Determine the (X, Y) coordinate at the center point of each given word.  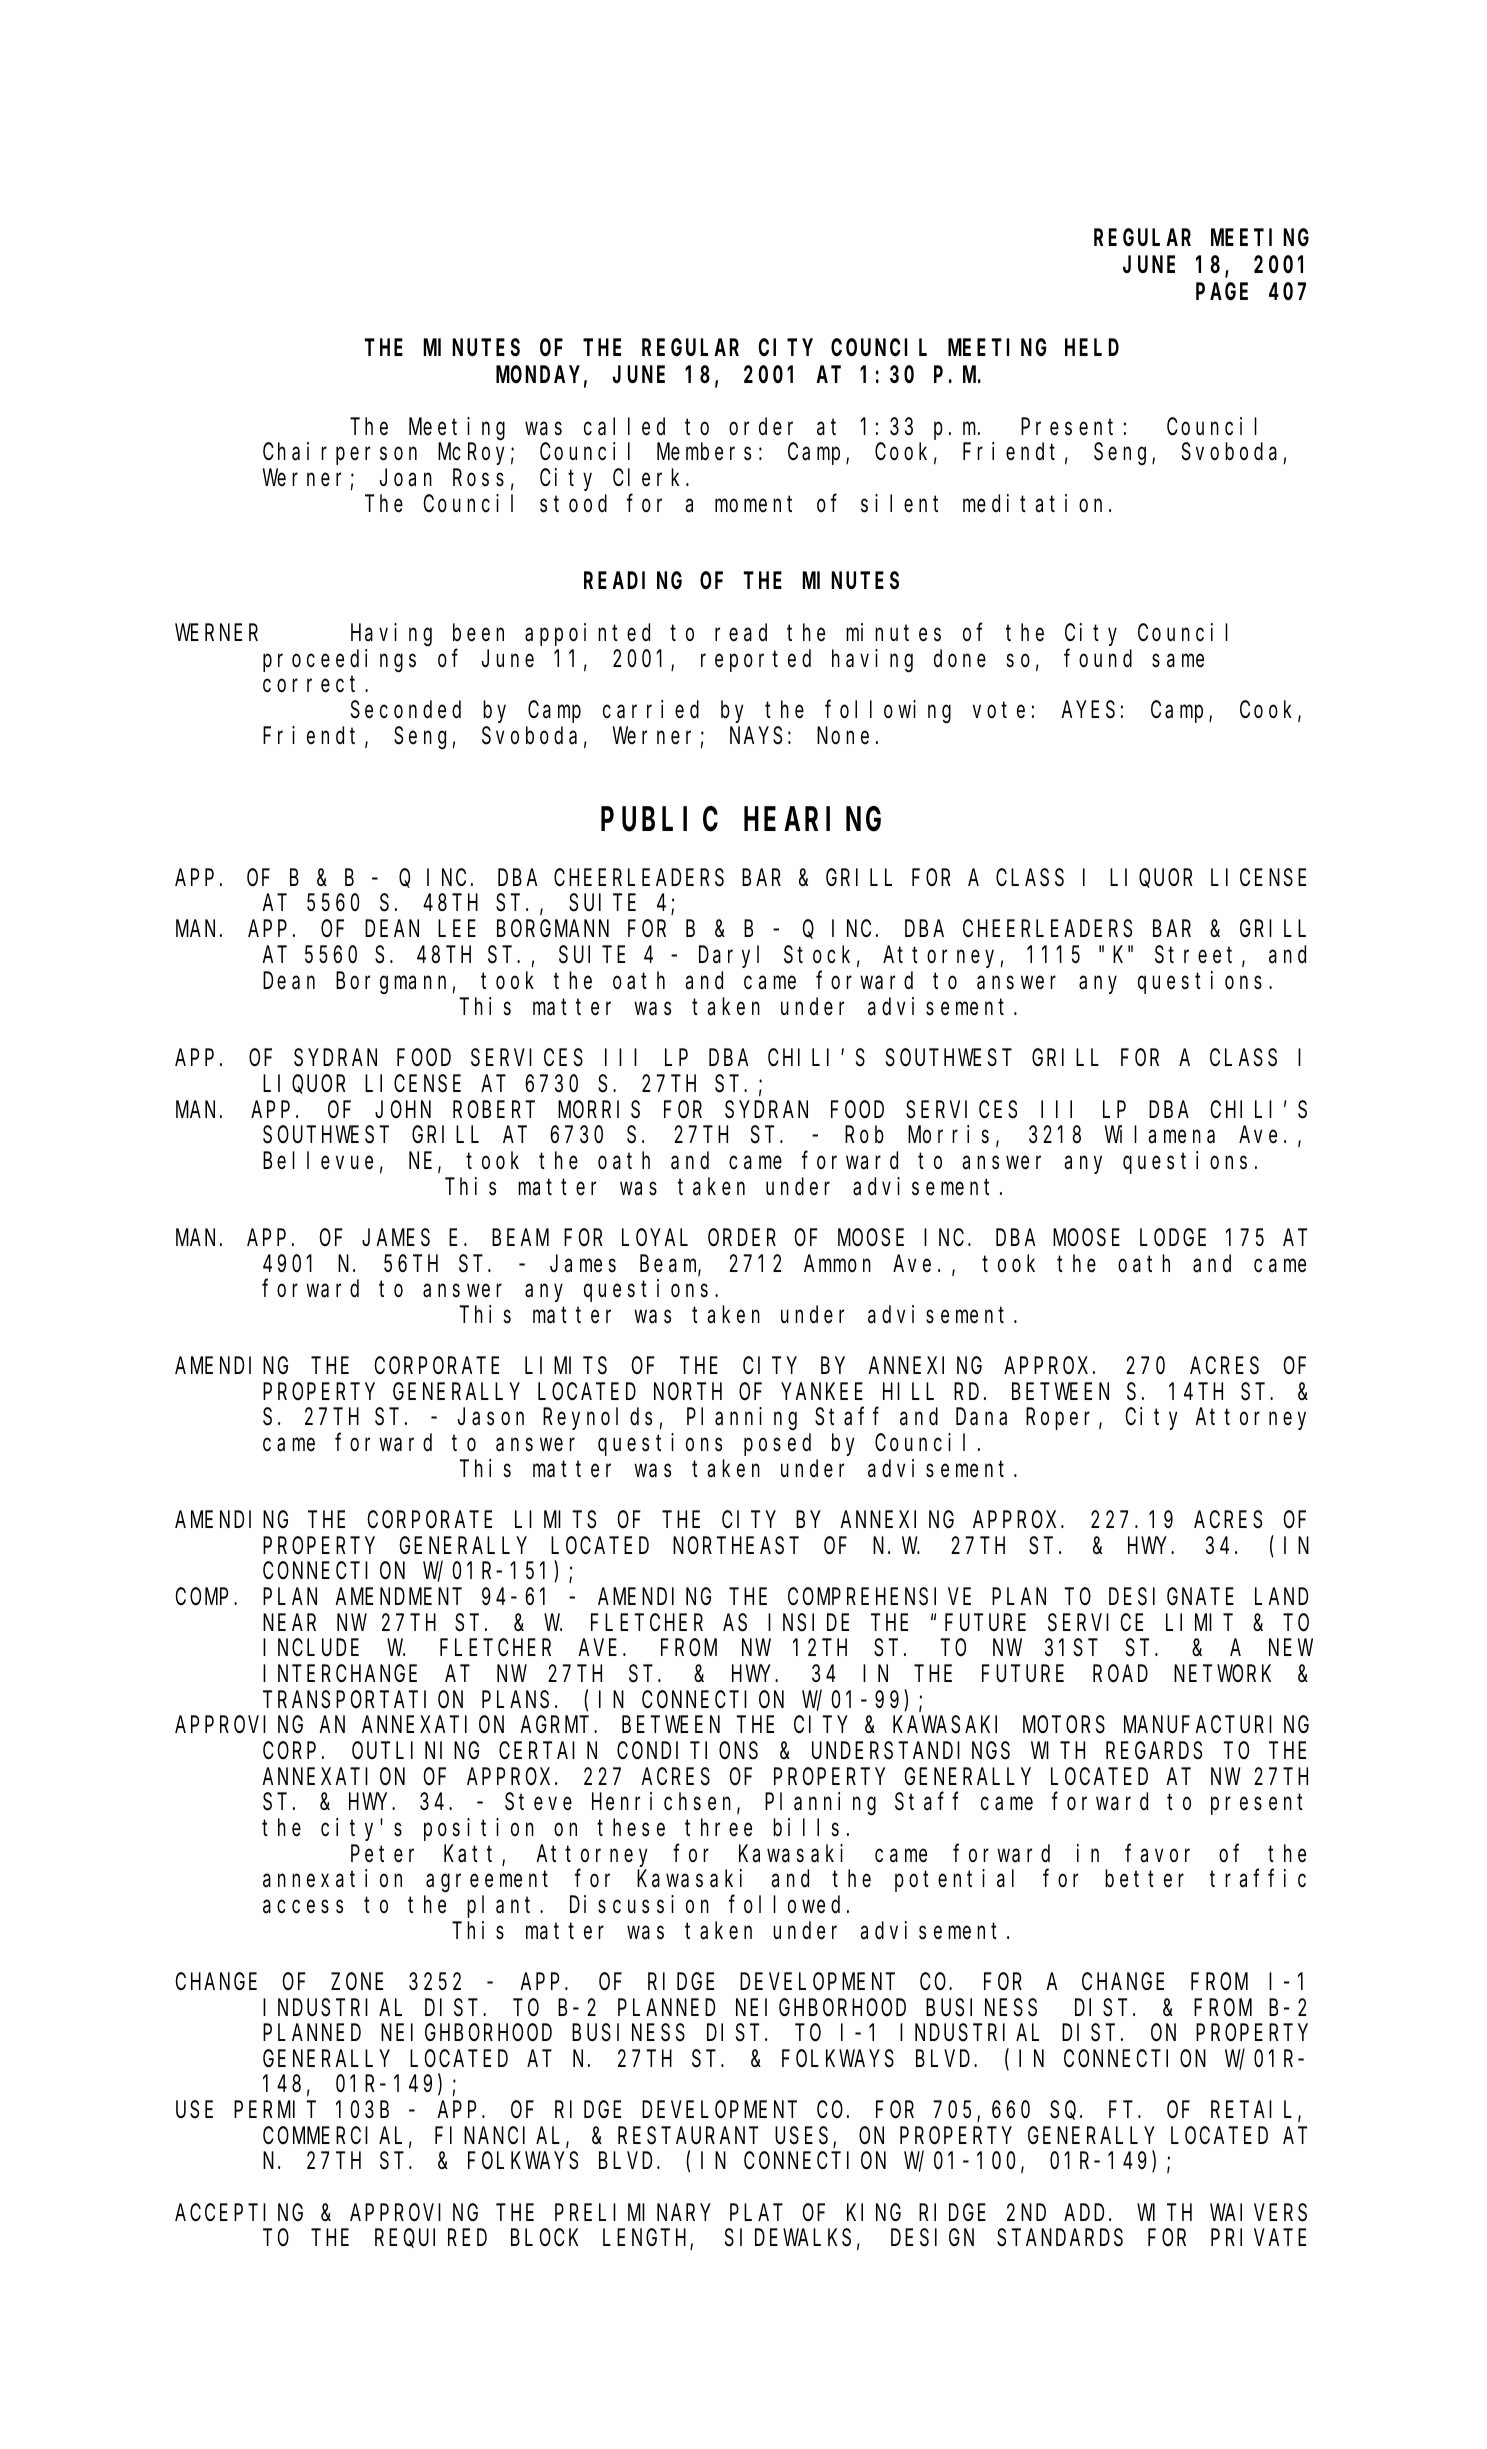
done (960, 659)
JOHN (403, 1110)
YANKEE (822, 1392)
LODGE (1173, 1238)
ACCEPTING (239, 2213)
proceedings (339, 660)
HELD (1092, 348)
